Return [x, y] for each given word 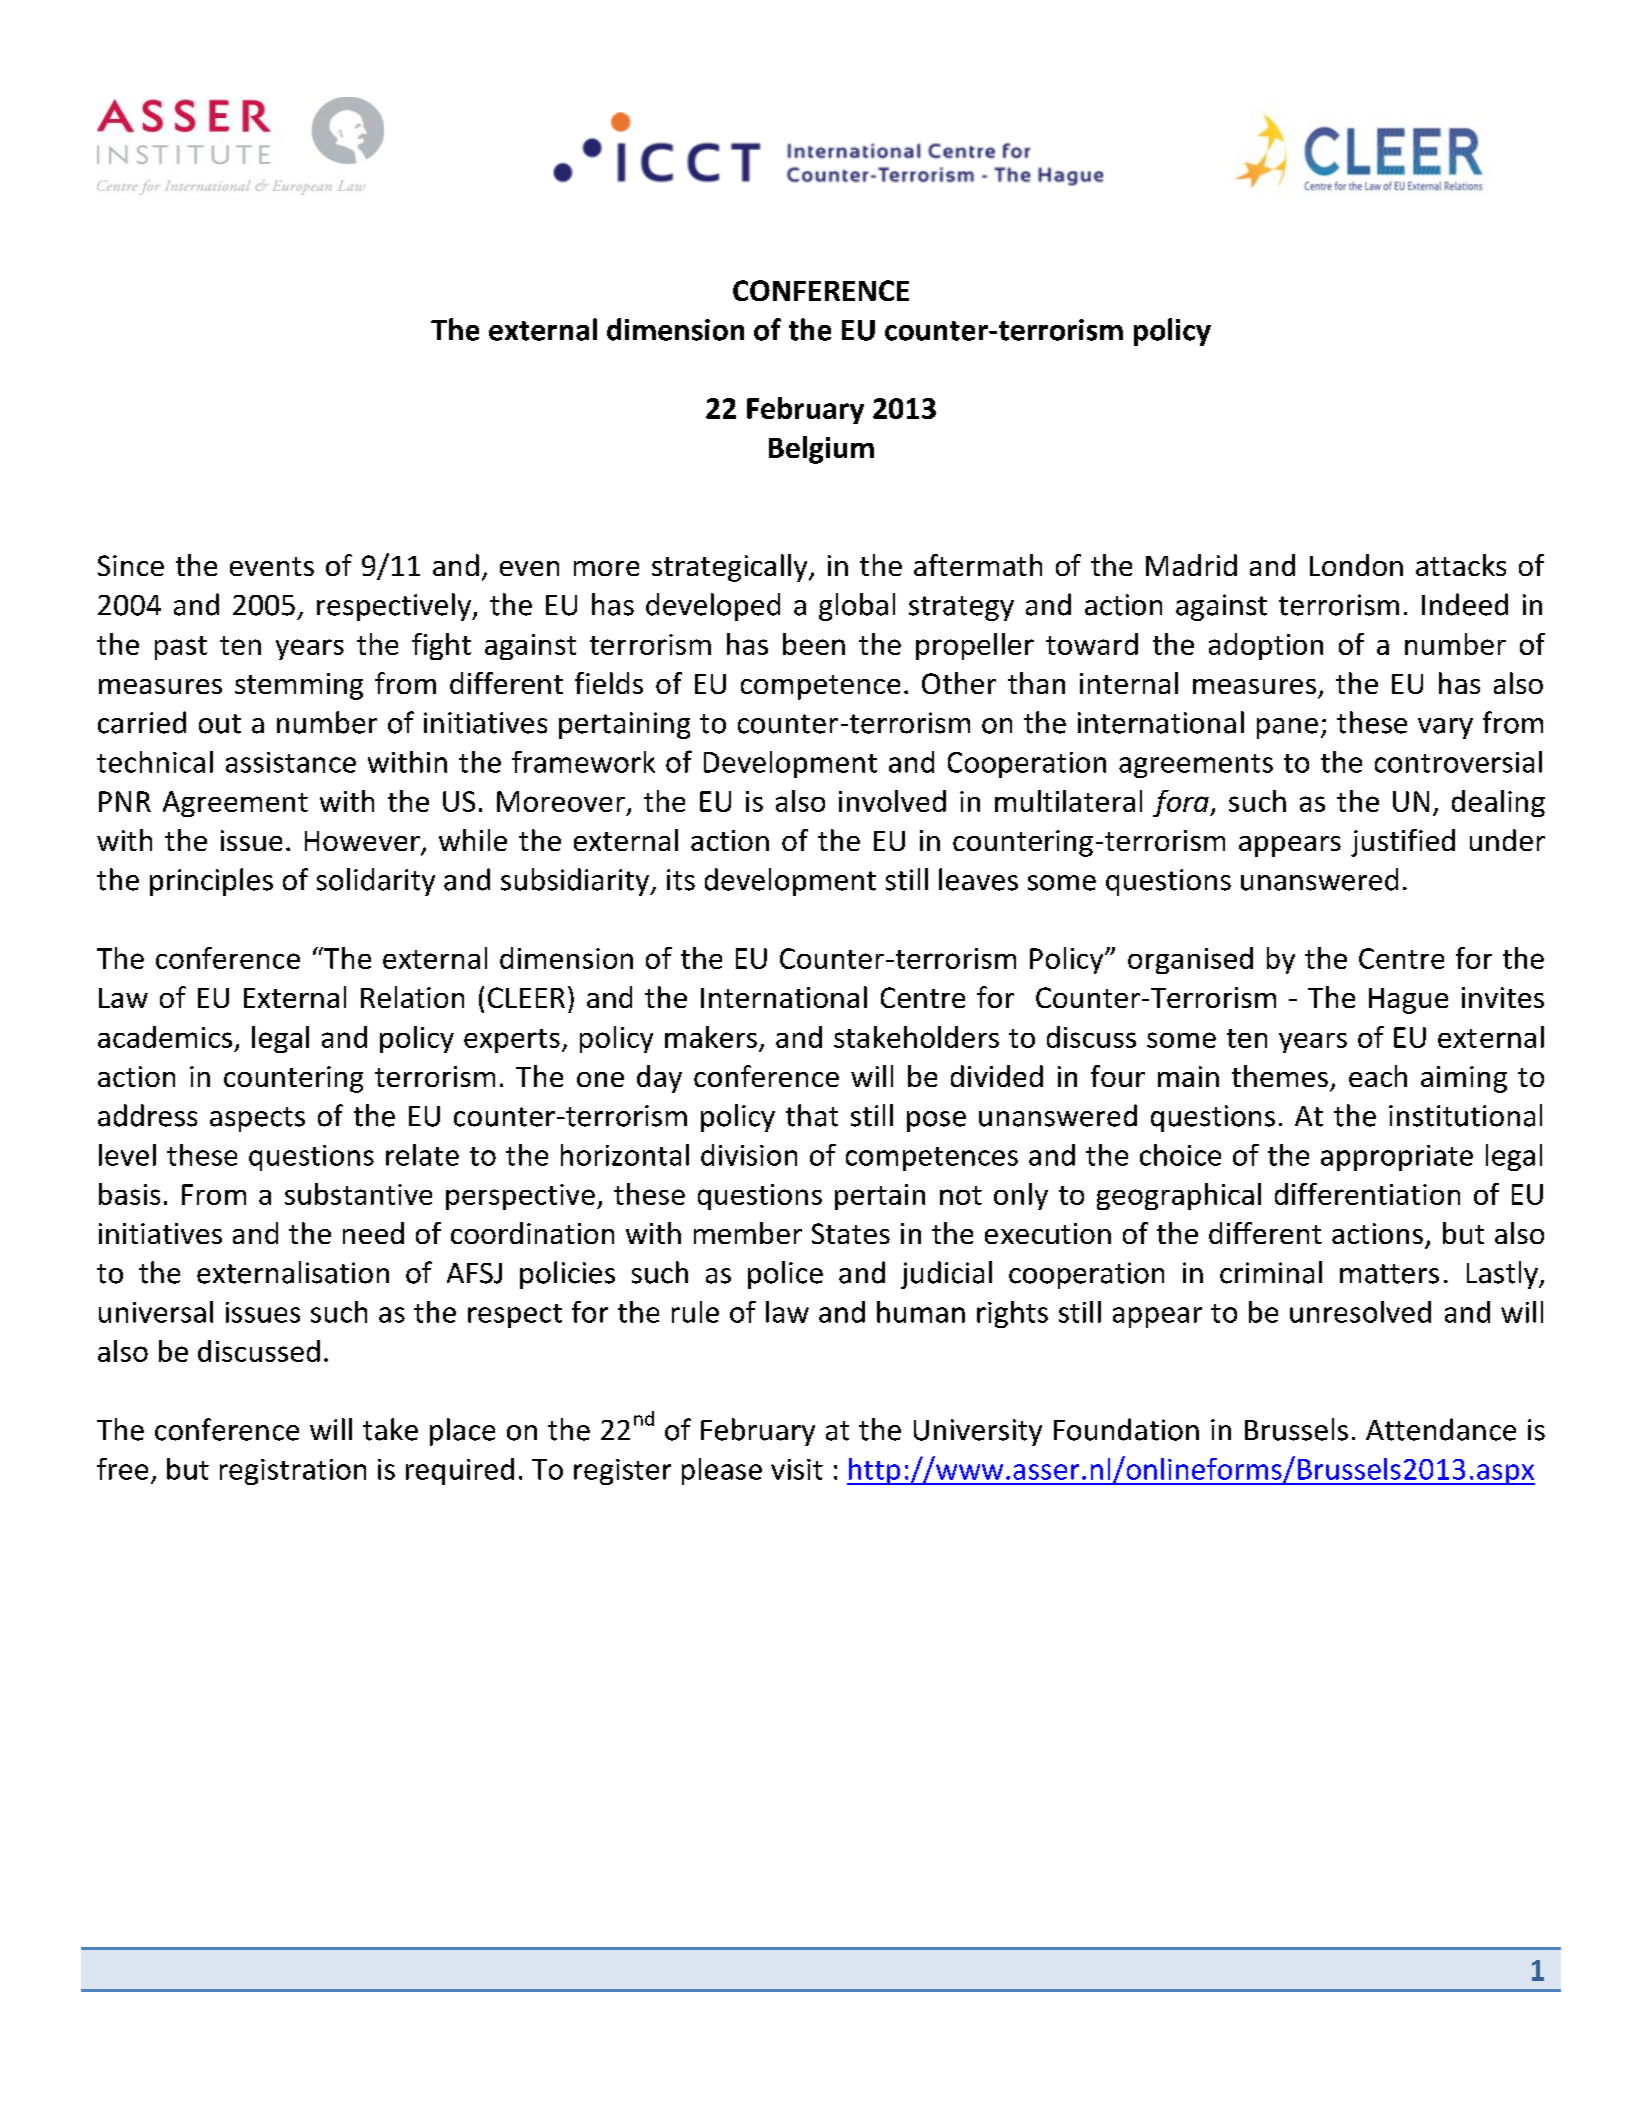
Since [131, 565]
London [1356, 565]
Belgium [821, 450]
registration [293, 1472]
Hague [1408, 1001]
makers [711, 1037]
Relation [412, 997]
